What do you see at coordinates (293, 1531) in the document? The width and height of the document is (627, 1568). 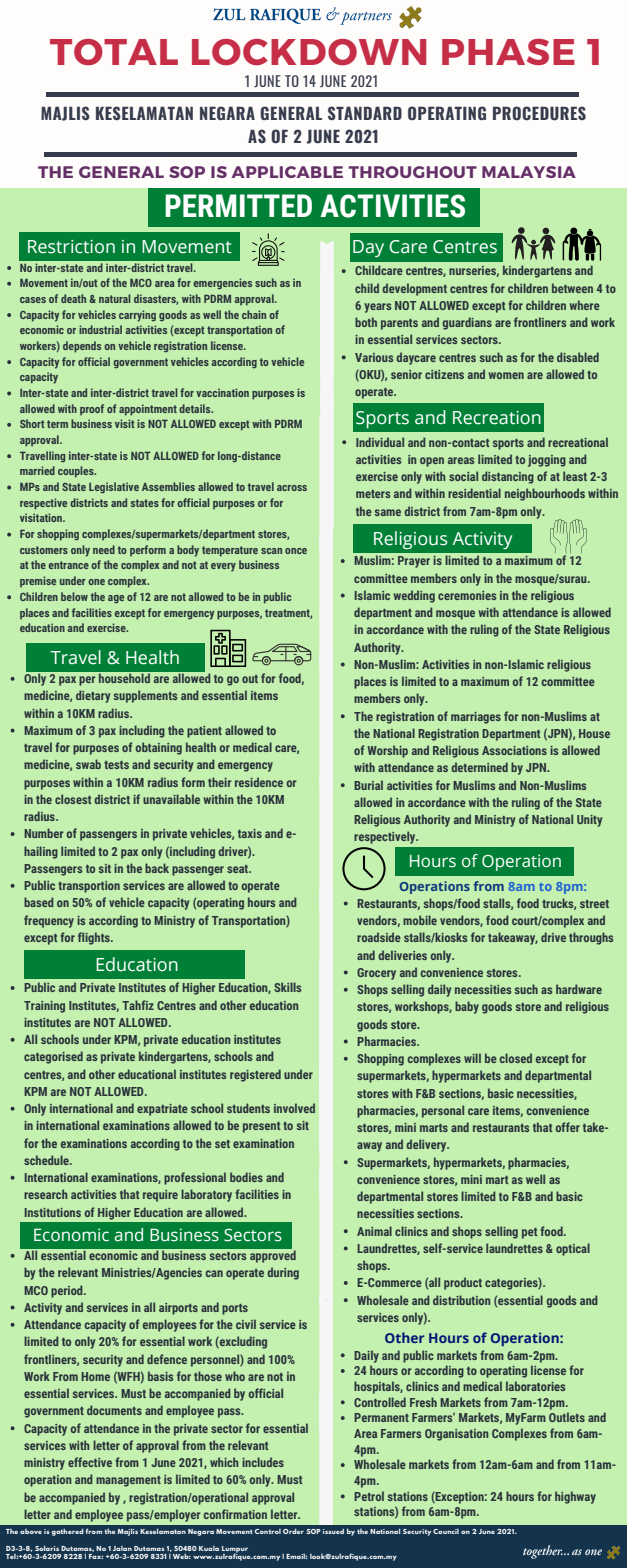 I see `Order` at bounding box center [293, 1531].
